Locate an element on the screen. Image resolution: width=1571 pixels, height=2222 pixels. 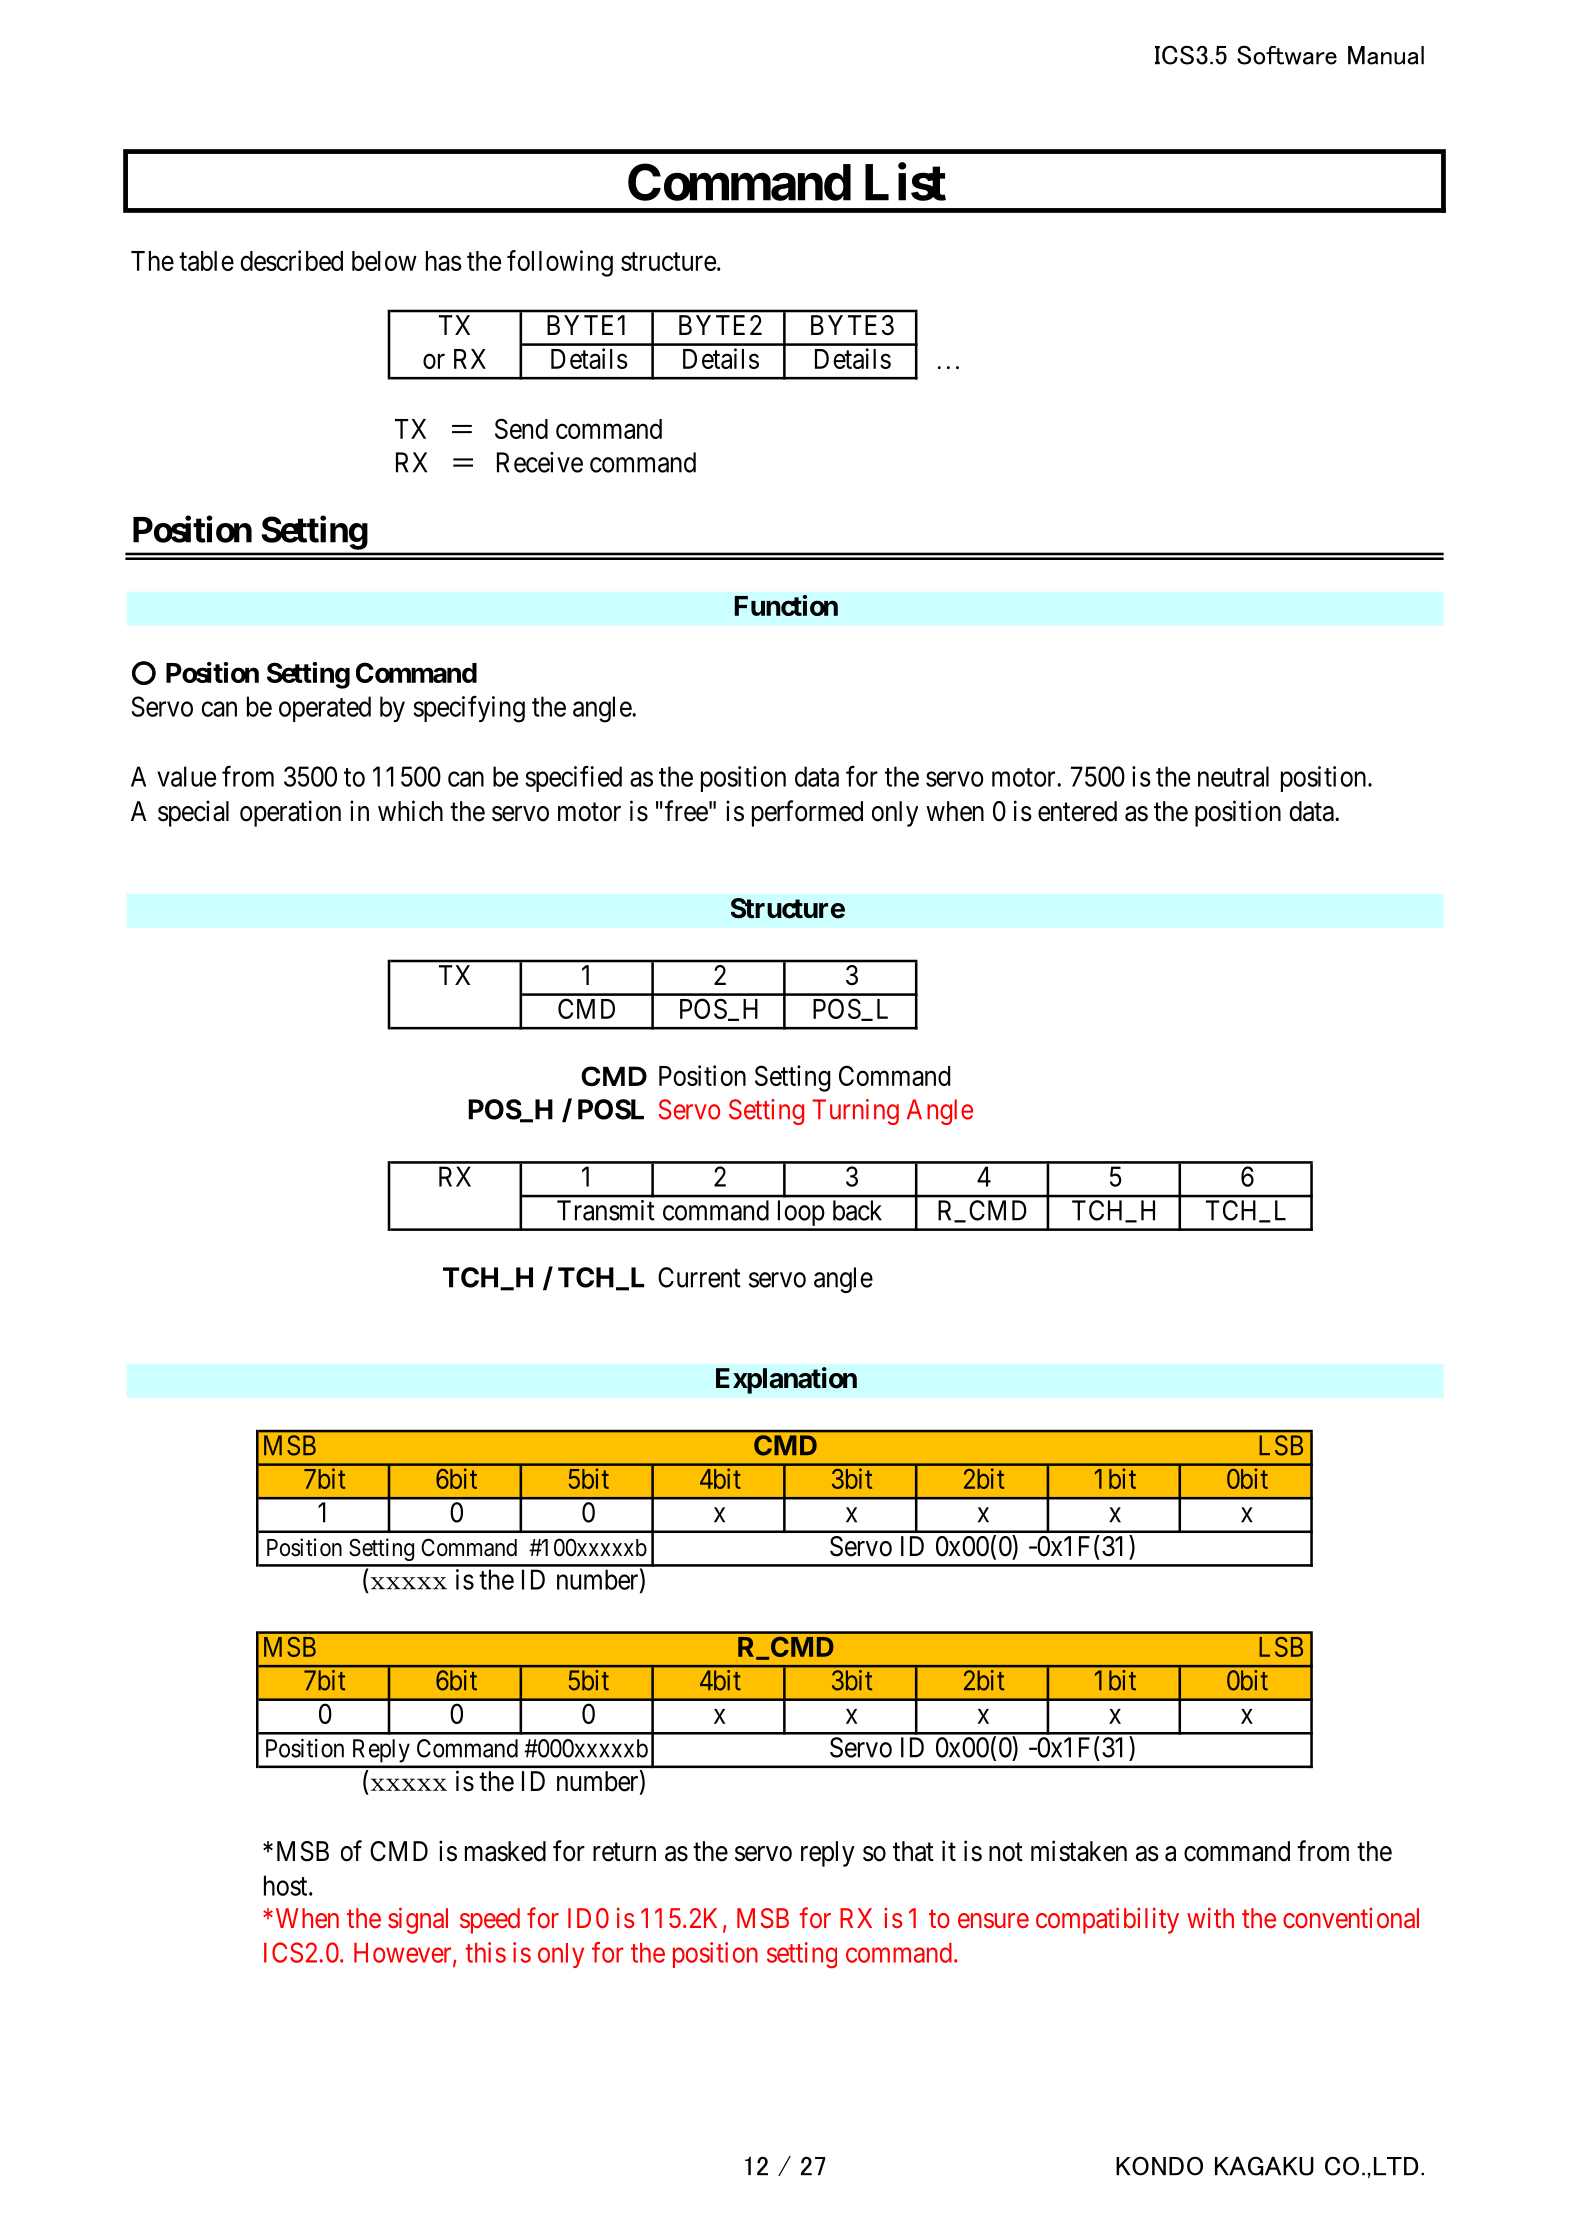
Transmit is located at coordinates (606, 1210).
